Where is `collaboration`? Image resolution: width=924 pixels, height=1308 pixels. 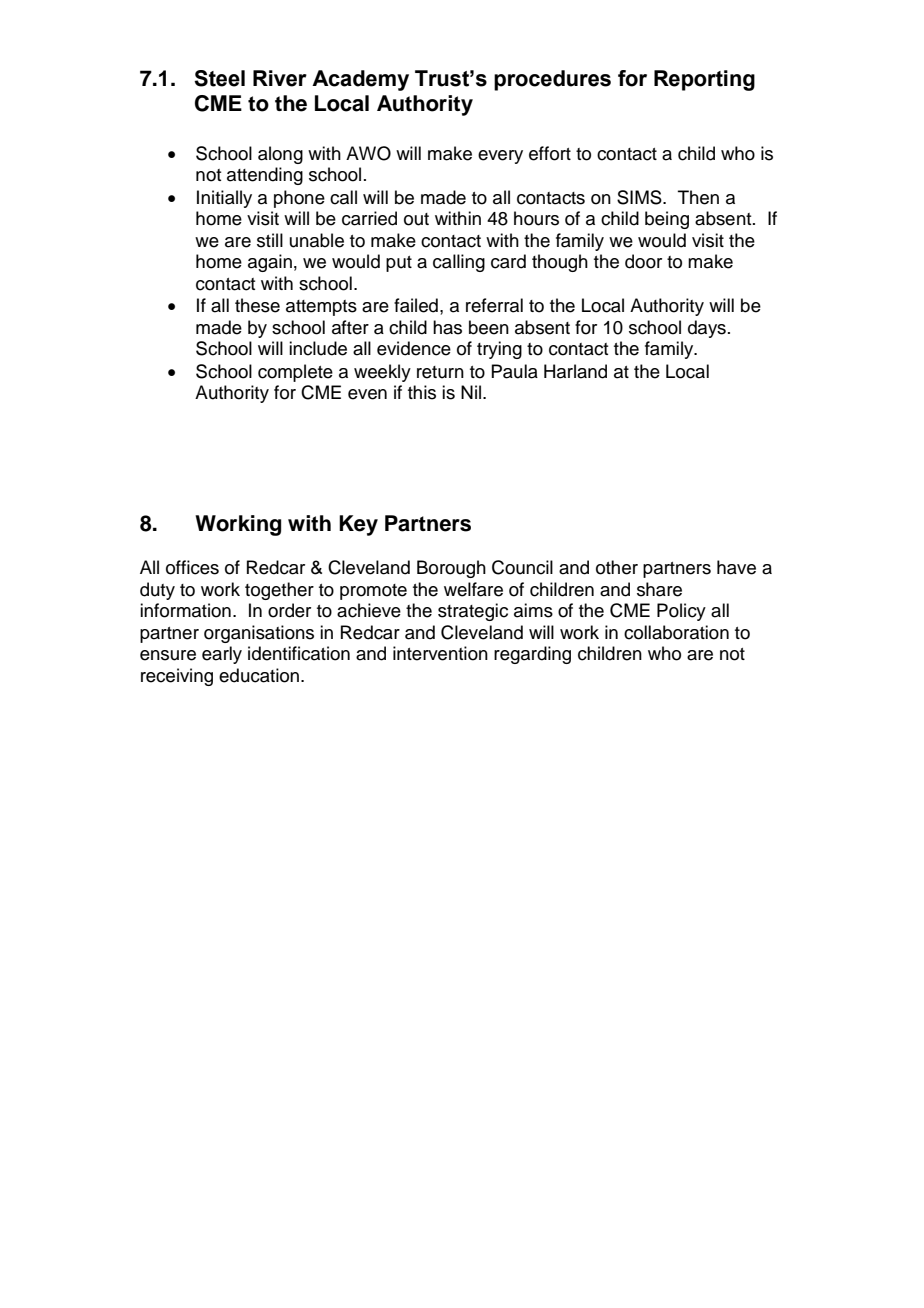 collaboration is located at coordinates (676, 632).
